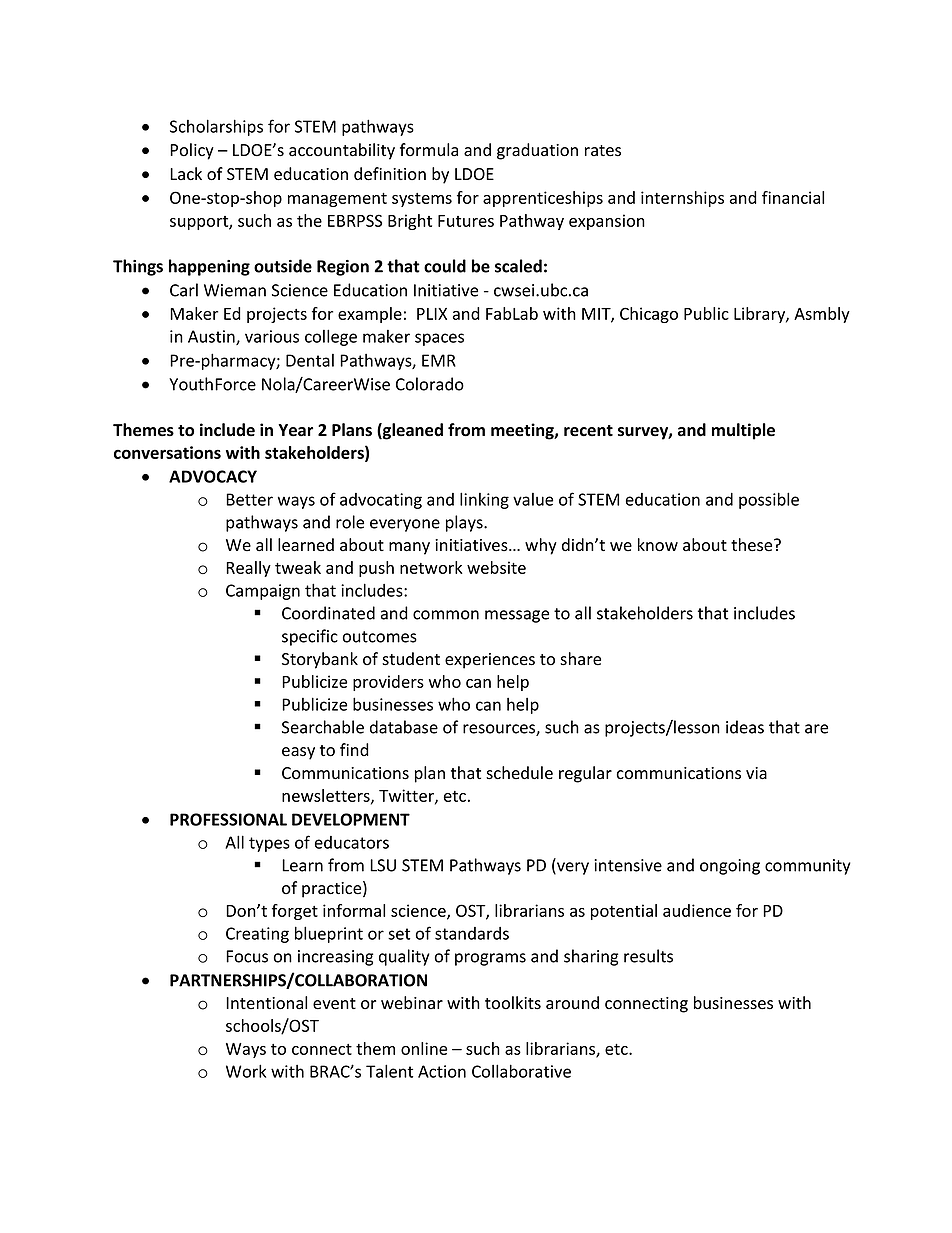 This screenshot has width=952, height=1233. Describe the element at coordinates (682, 199) in the screenshot. I see `internships` at that location.
